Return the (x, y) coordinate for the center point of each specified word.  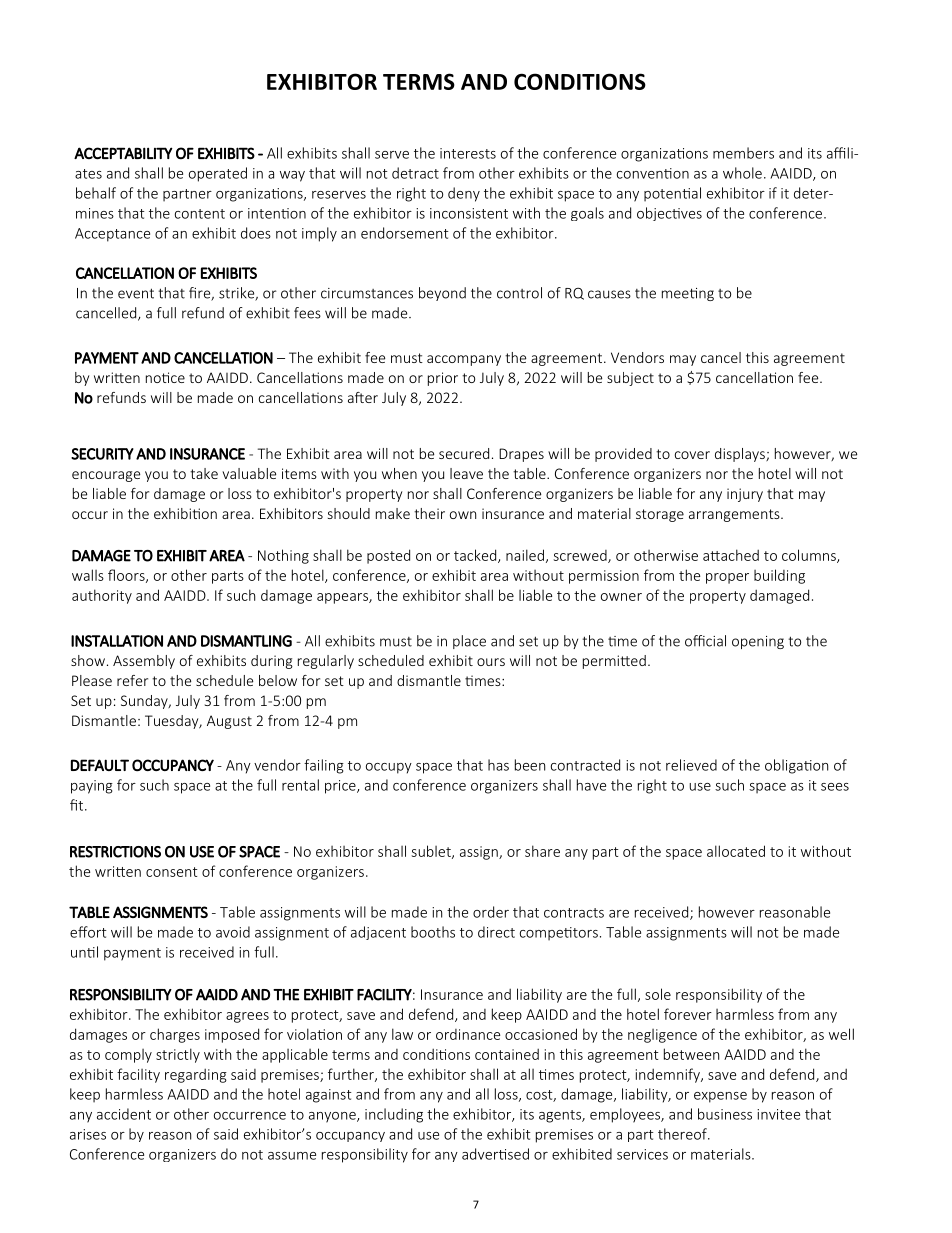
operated (218, 174)
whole (742, 173)
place (469, 642)
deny (464, 194)
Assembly (144, 662)
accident (124, 1114)
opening (758, 642)
